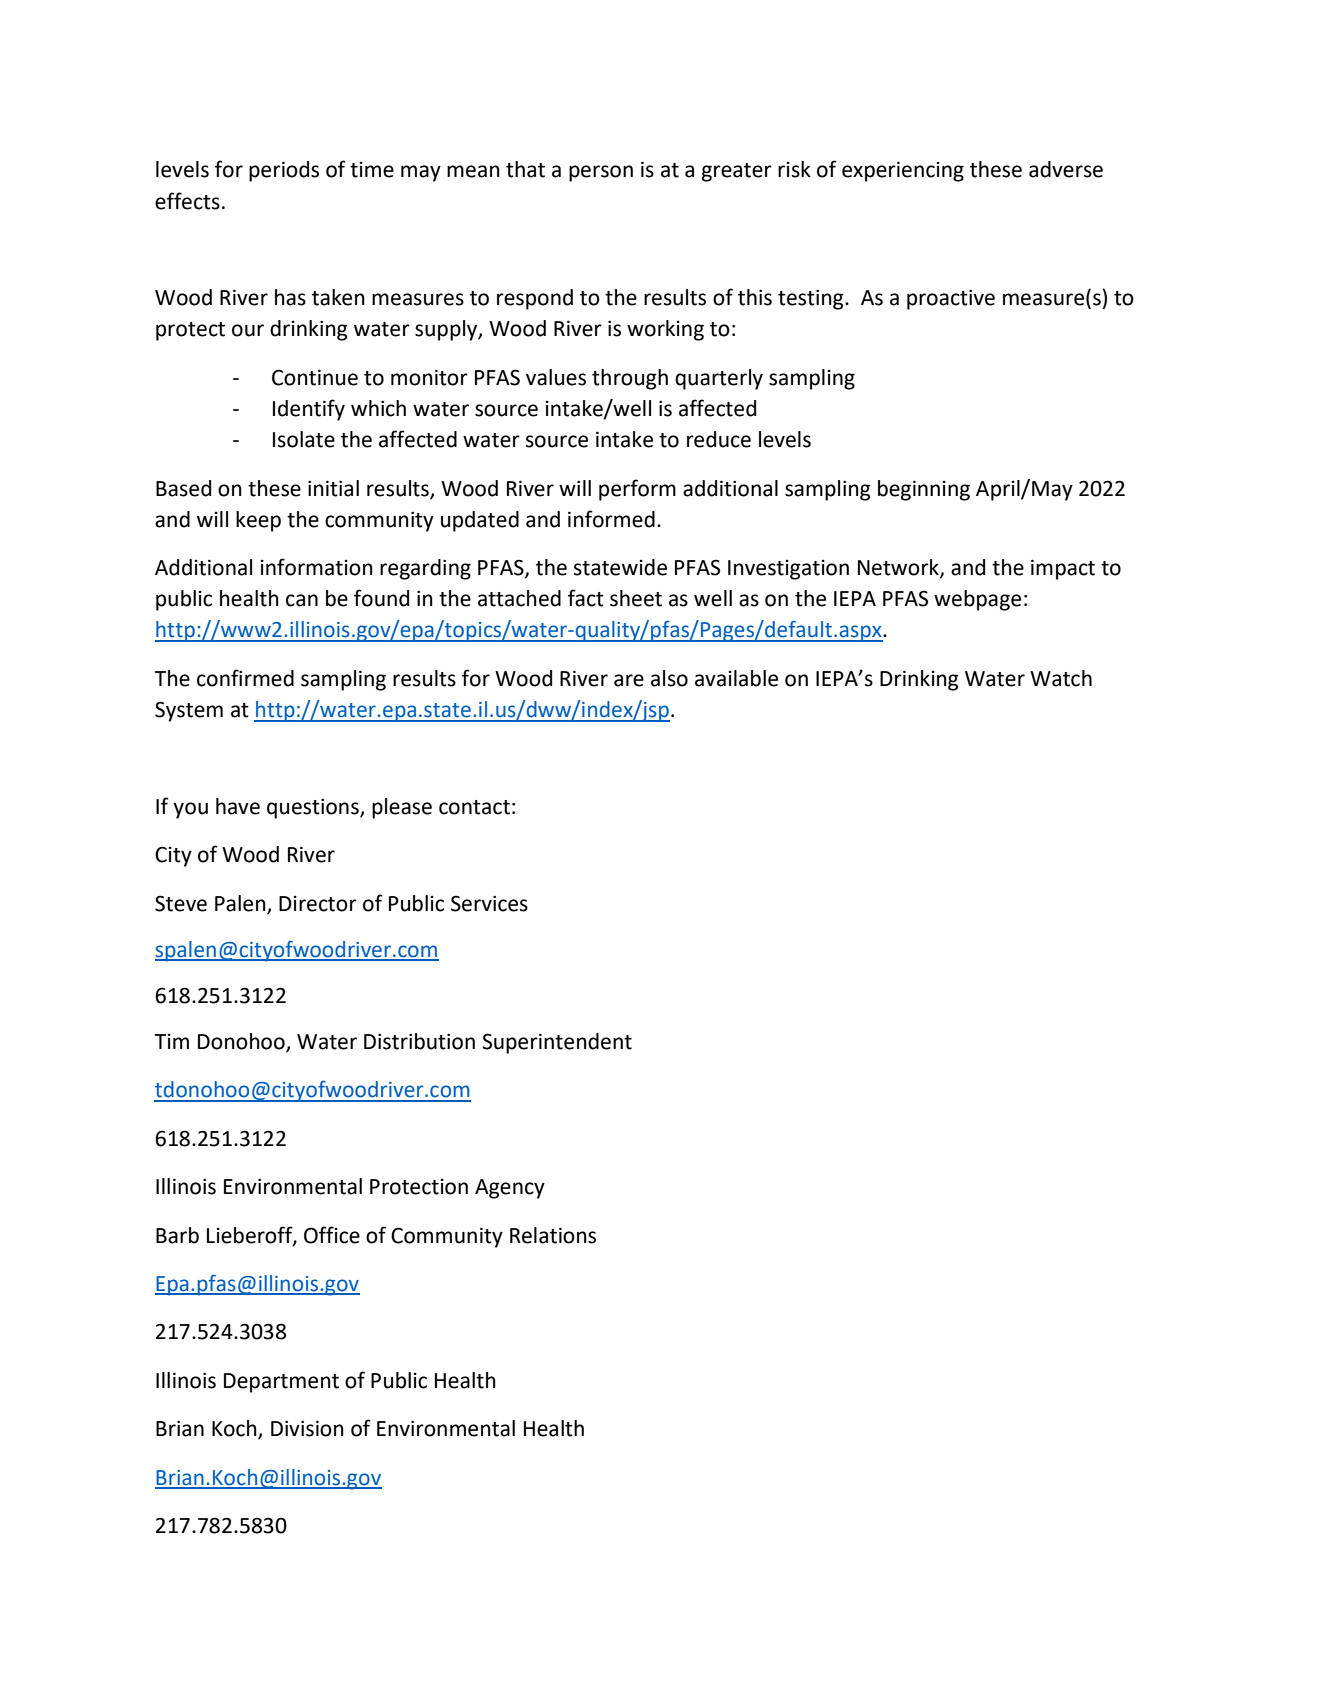 The width and height of the screenshot is (1317, 1704). I want to click on Relations, so click(553, 1235).
